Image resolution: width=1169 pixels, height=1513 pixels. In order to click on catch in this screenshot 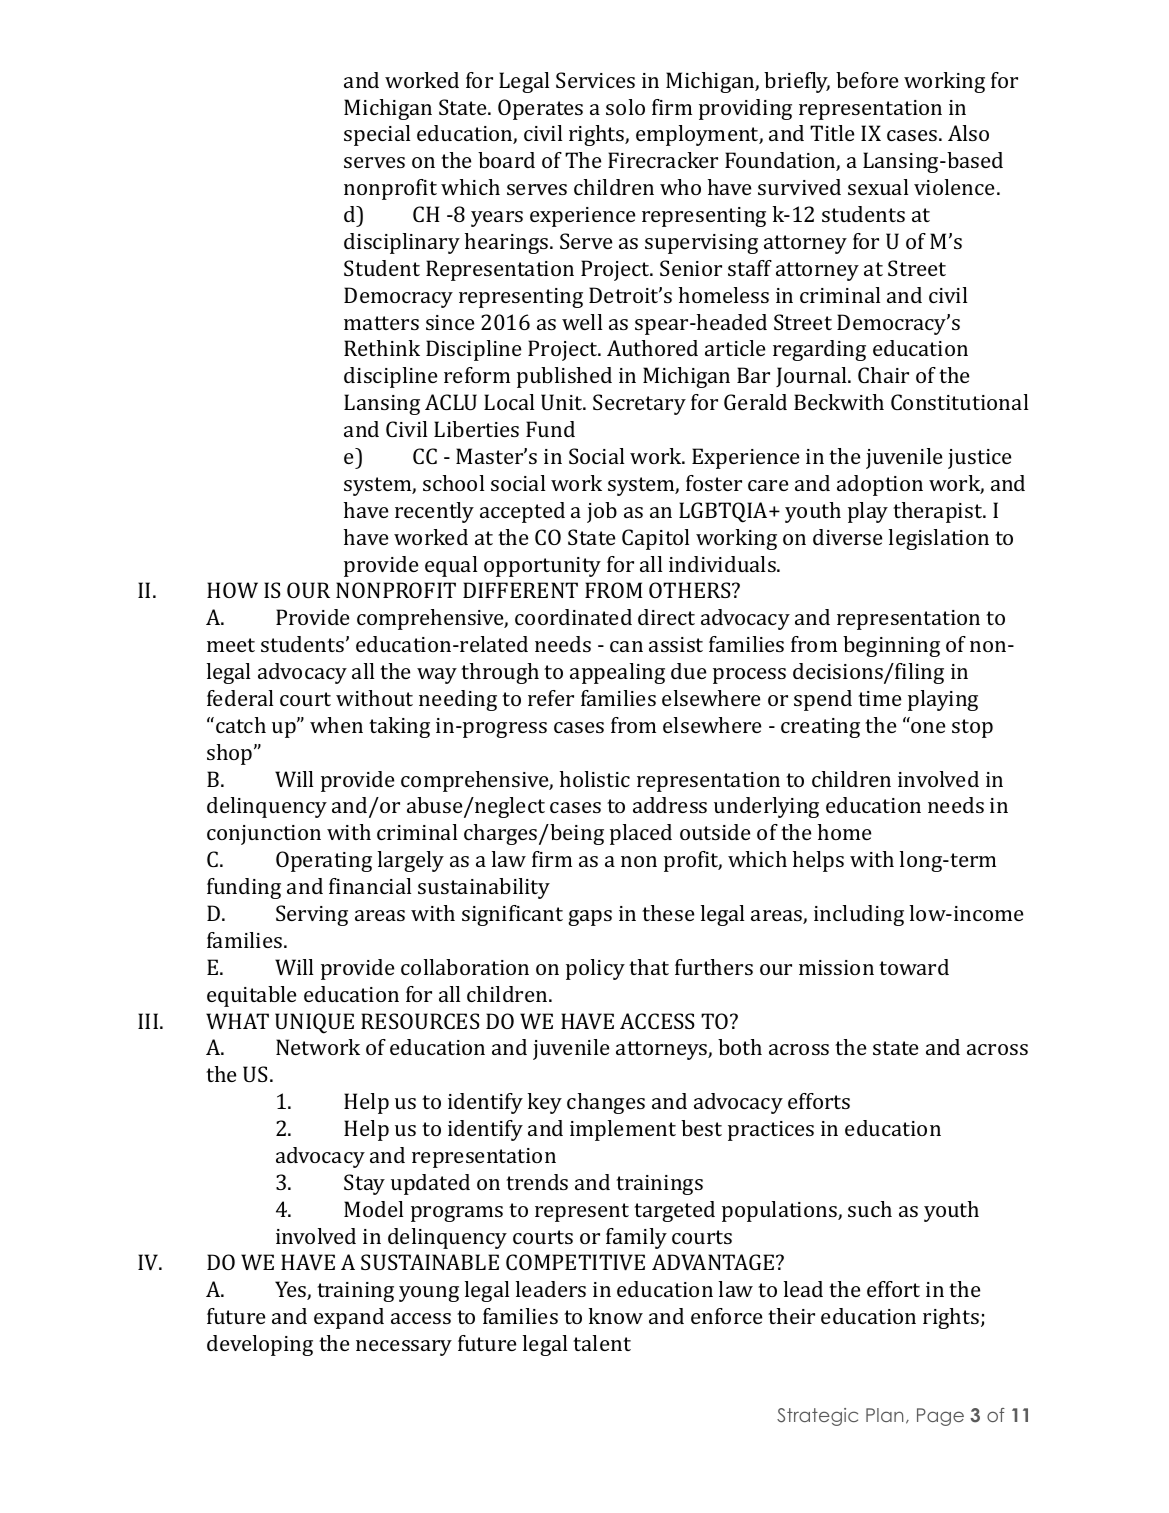, I will do `click(241, 725)`.
